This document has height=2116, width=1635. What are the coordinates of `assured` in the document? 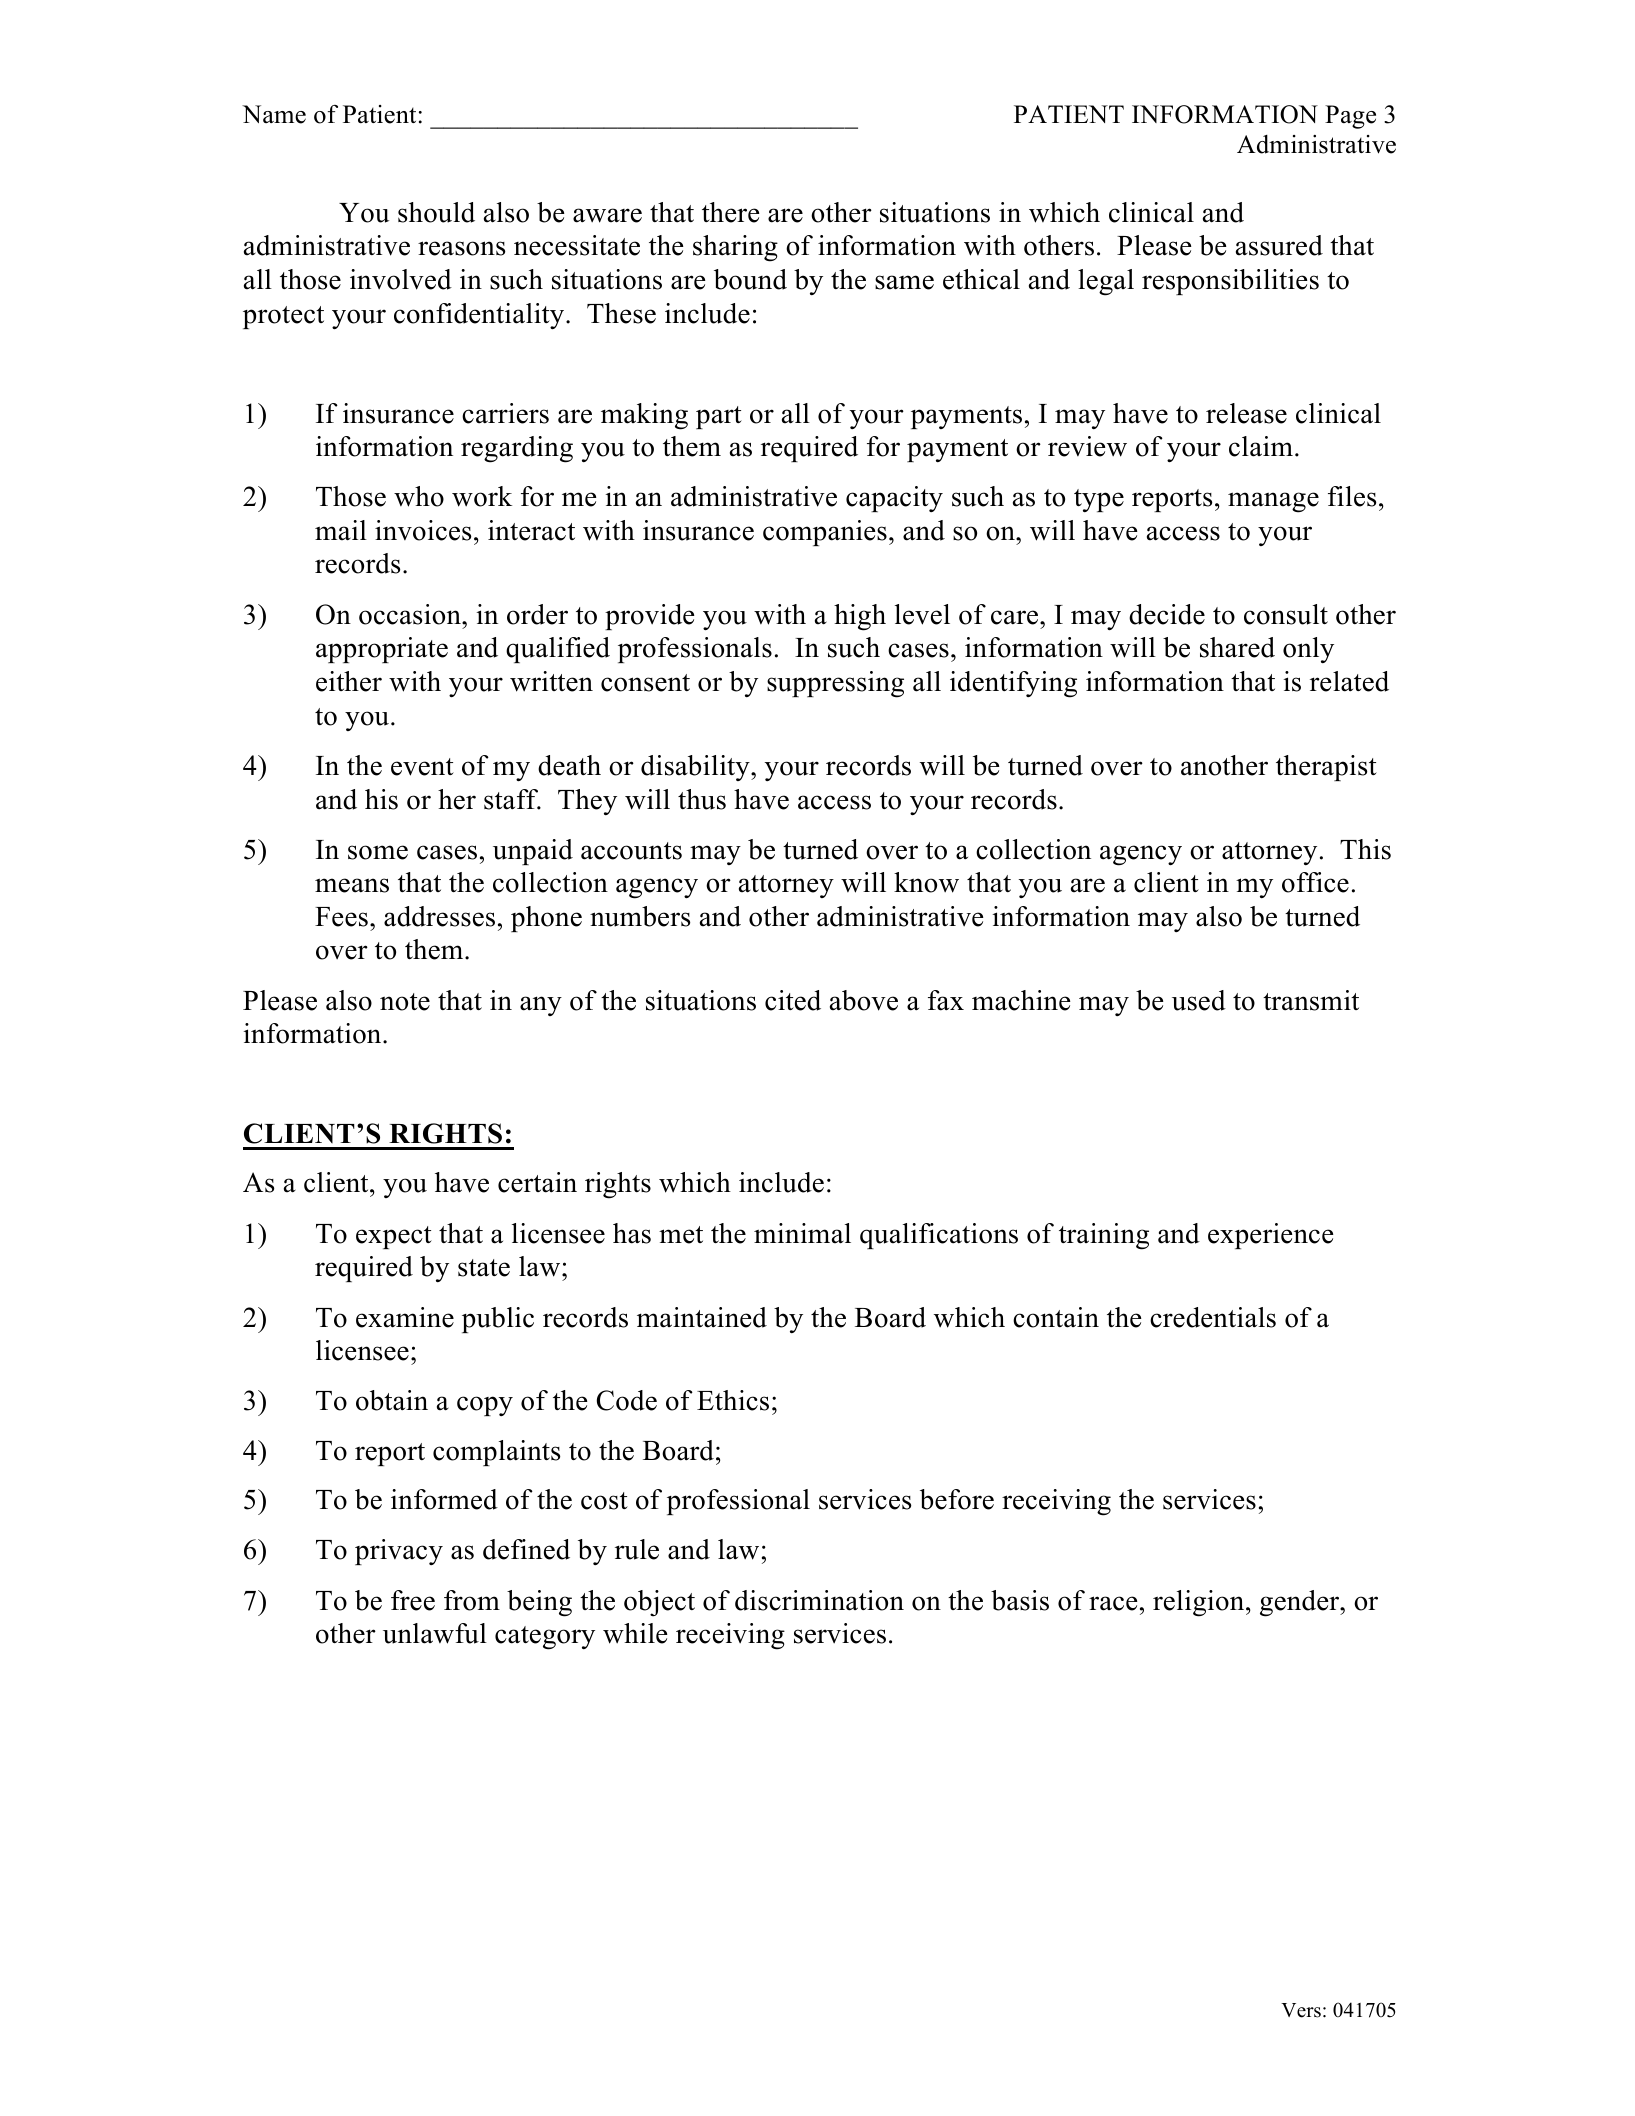 It's located at (1279, 245).
